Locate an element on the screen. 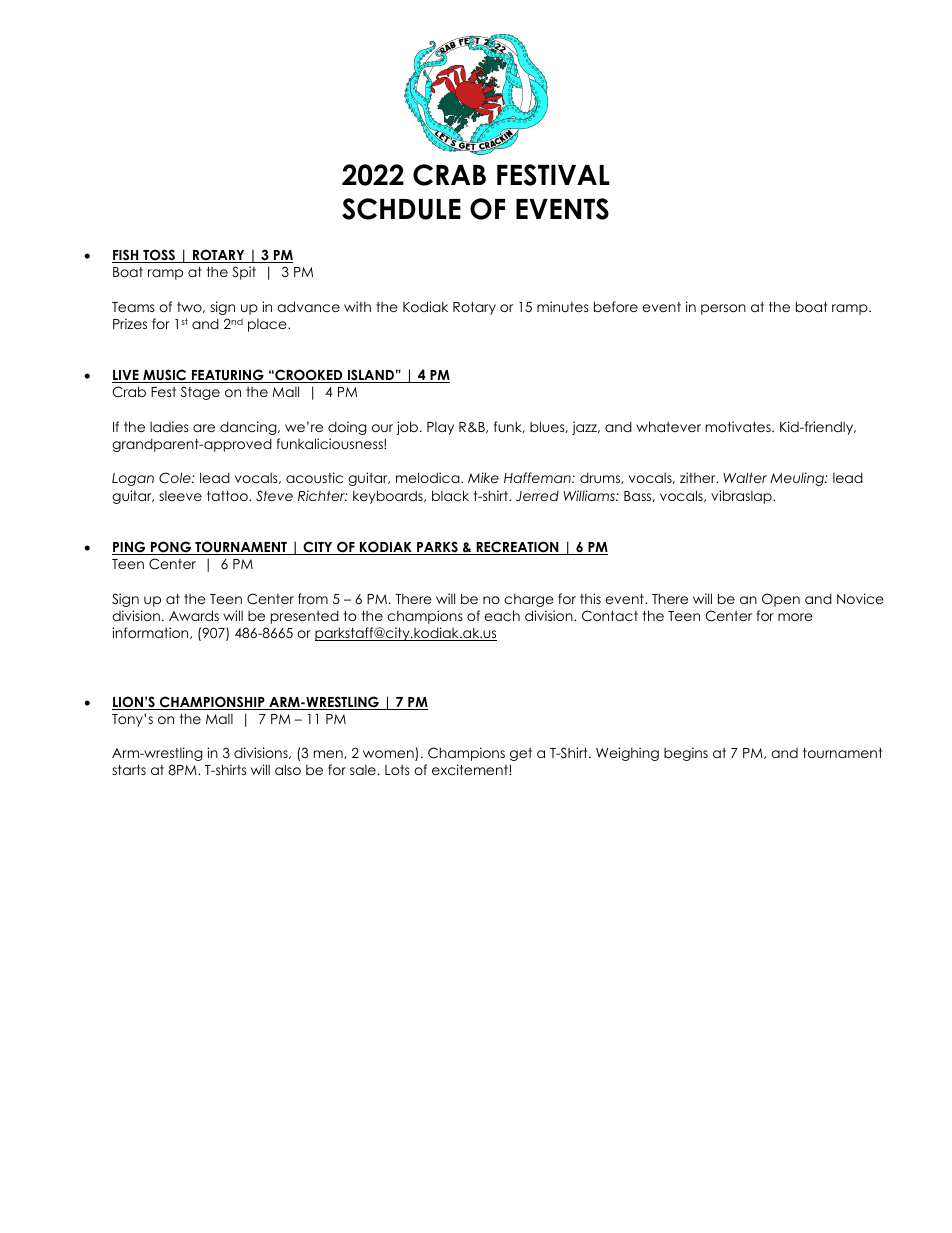 The height and width of the screenshot is (1233, 952). RECREATION is located at coordinates (517, 548).
